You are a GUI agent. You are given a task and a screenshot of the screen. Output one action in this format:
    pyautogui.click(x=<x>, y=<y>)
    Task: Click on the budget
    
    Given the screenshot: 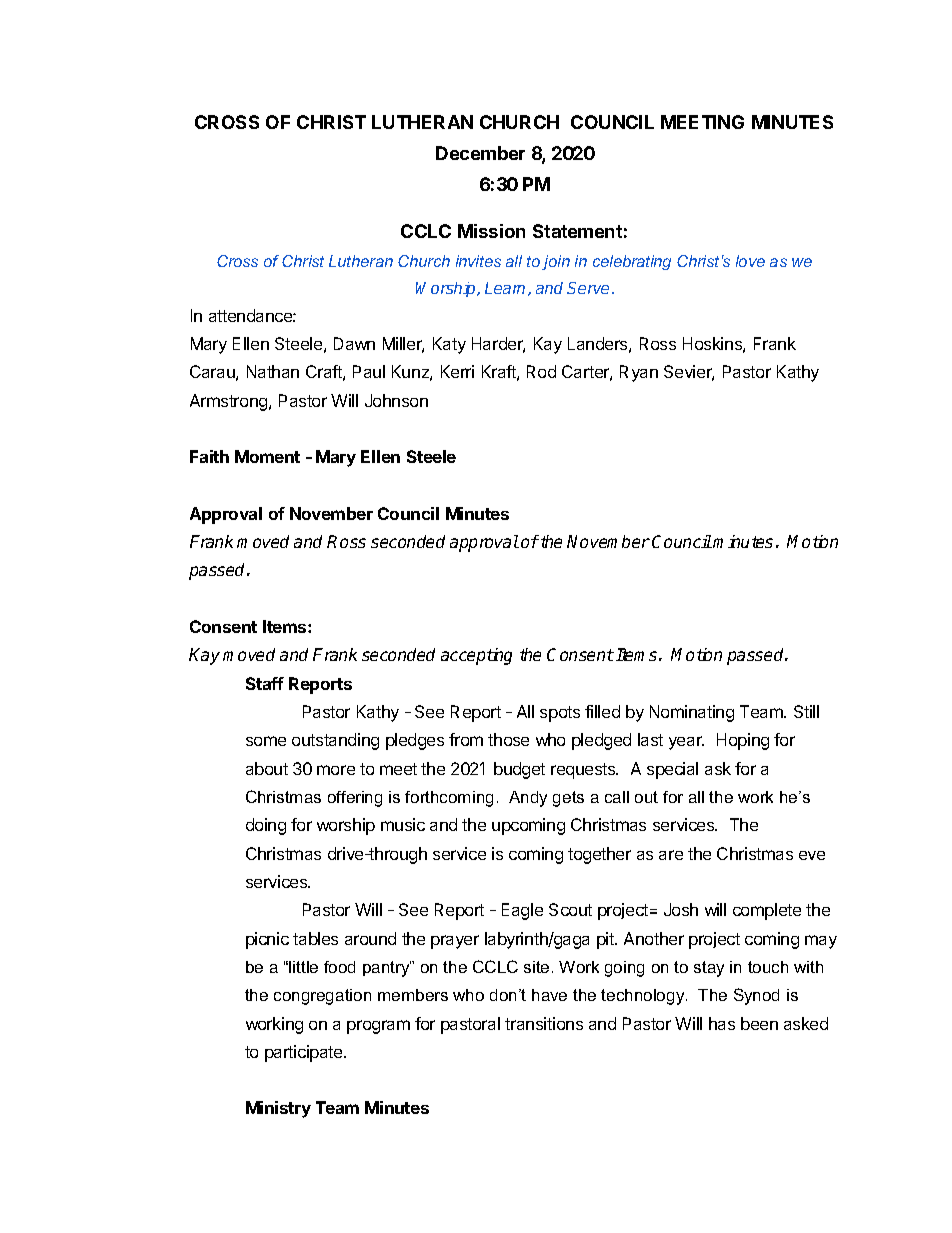 What is the action you would take?
    pyautogui.click(x=519, y=770)
